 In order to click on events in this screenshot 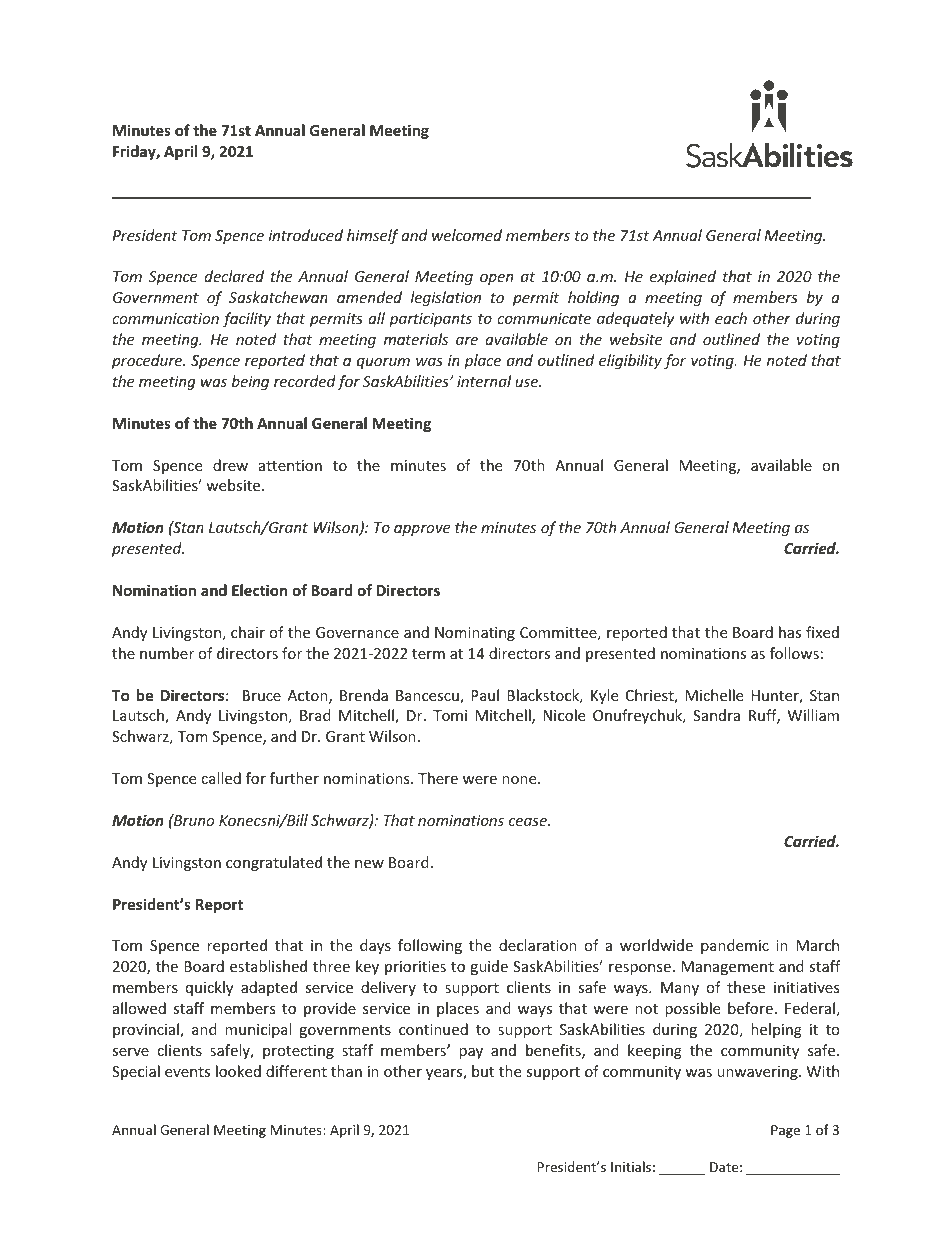, I will do `click(187, 1072)`.
